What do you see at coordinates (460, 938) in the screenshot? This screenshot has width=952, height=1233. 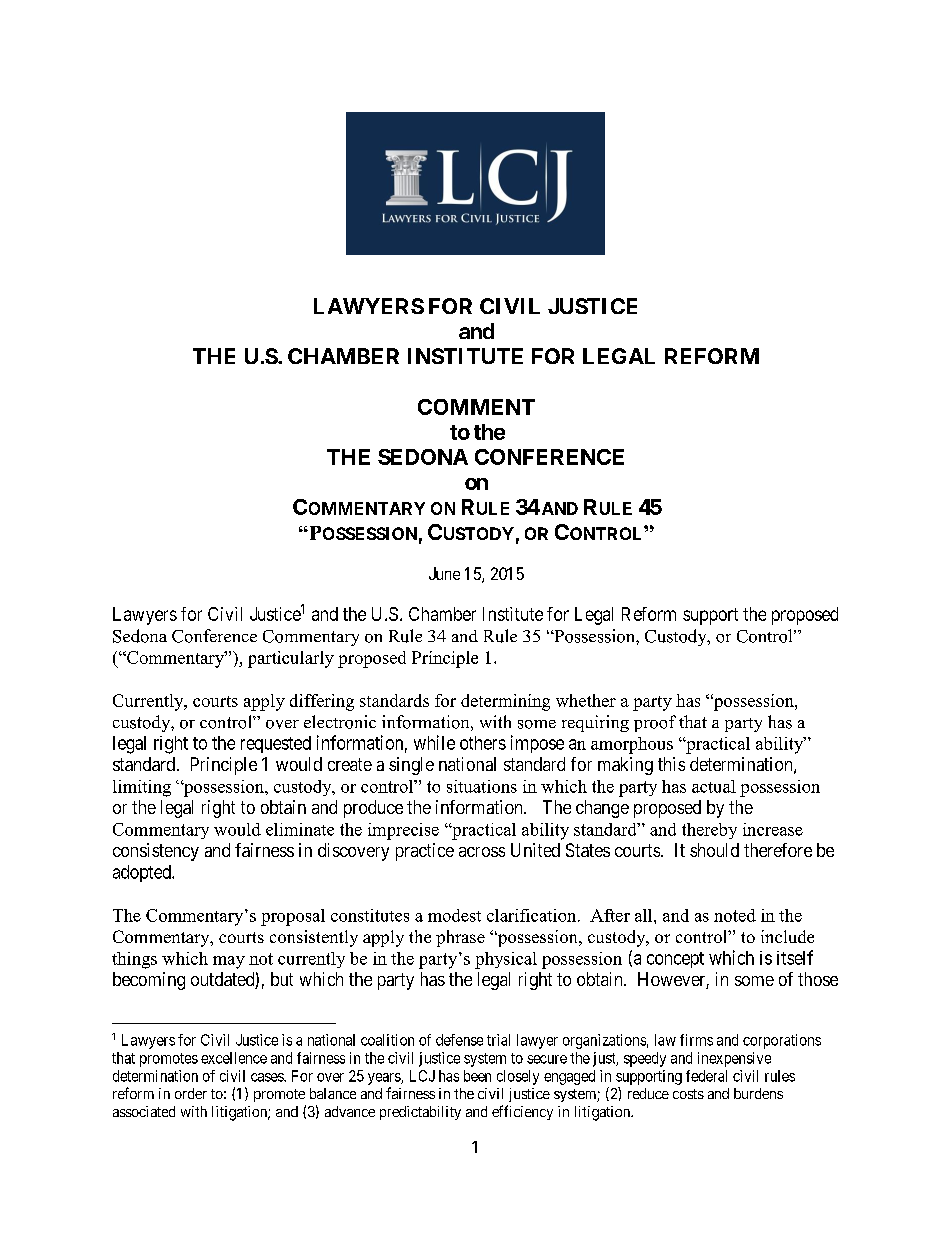 I see `phrase` at bounding box center [460, 938].
